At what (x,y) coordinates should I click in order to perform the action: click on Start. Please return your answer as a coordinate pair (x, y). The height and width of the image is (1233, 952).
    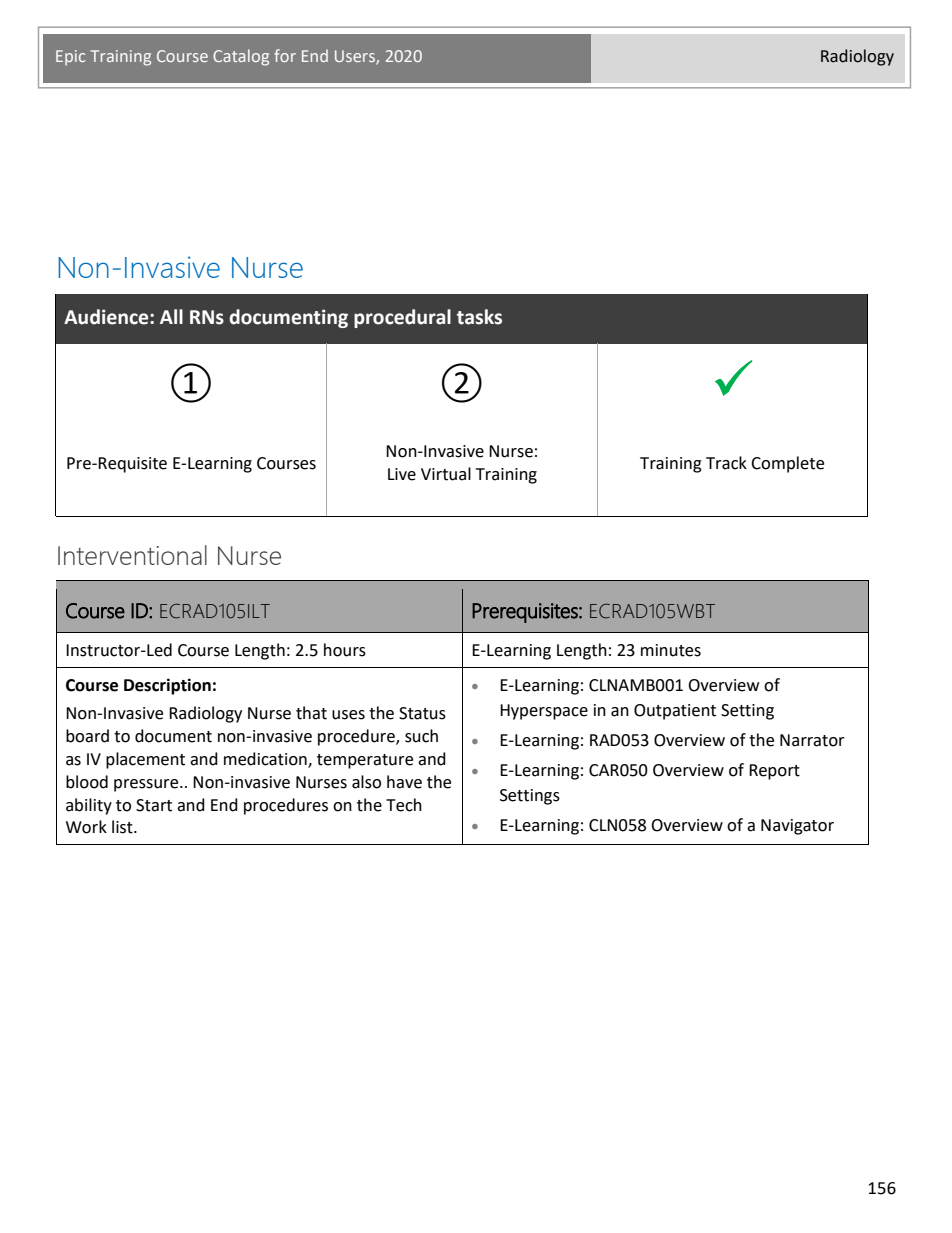
    Looking at the image, I should click on (154, 805).
